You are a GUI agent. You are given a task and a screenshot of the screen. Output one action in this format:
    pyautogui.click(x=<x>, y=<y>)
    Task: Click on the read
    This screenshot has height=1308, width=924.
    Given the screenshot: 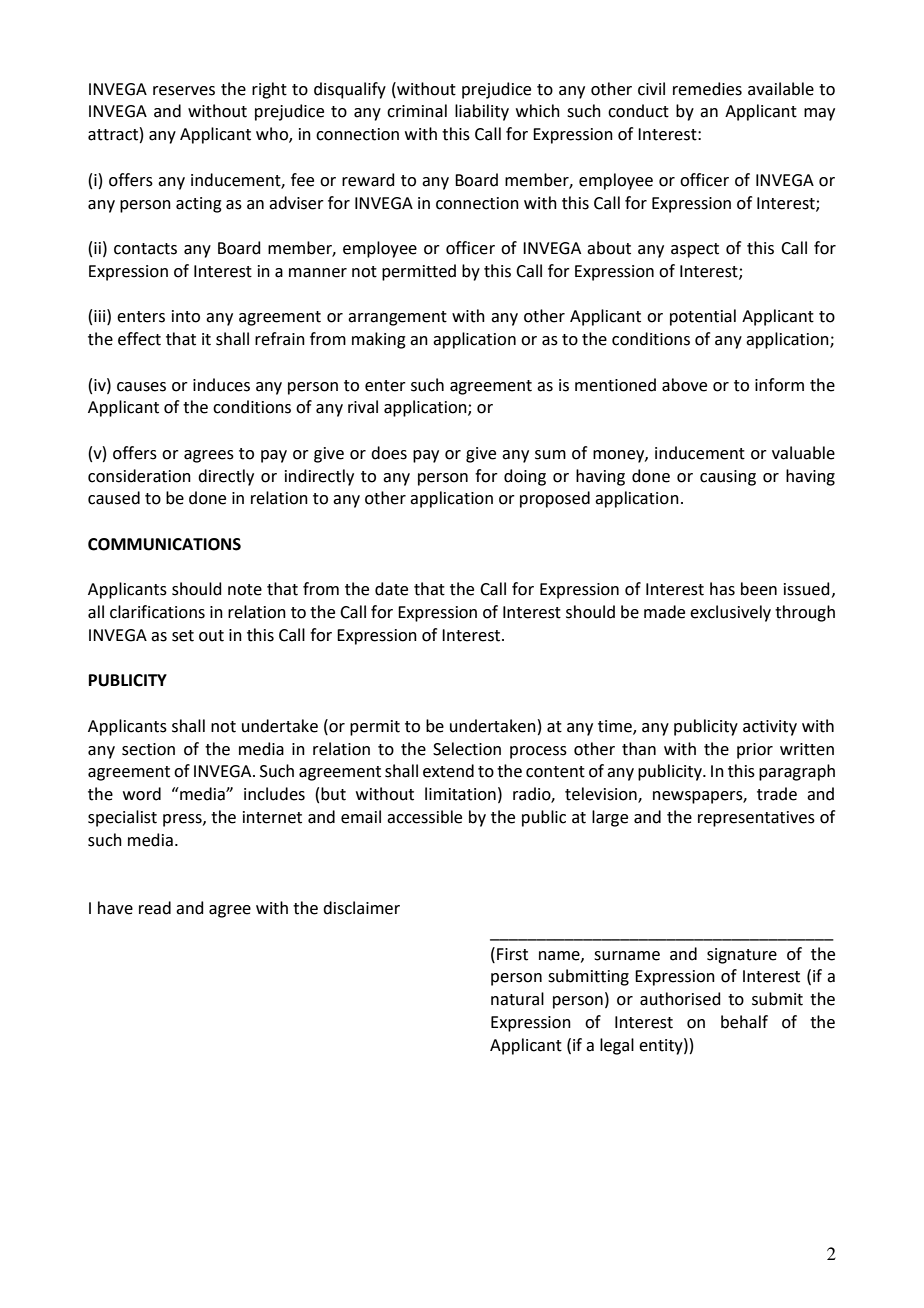 What is the action you would take?
    pyautogui.click(x=155, y=908)
